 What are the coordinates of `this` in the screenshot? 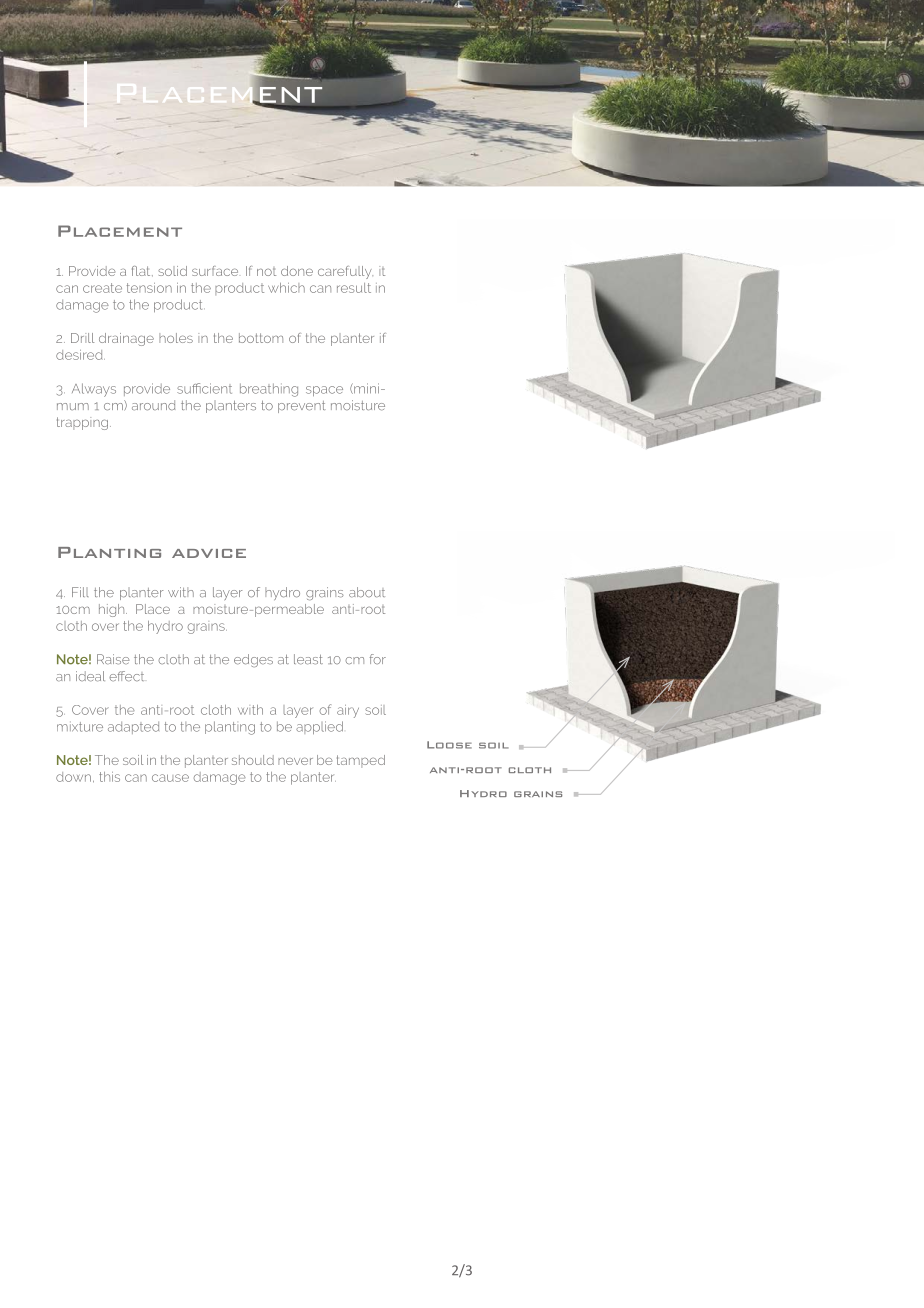 It's located at (109, 777).
